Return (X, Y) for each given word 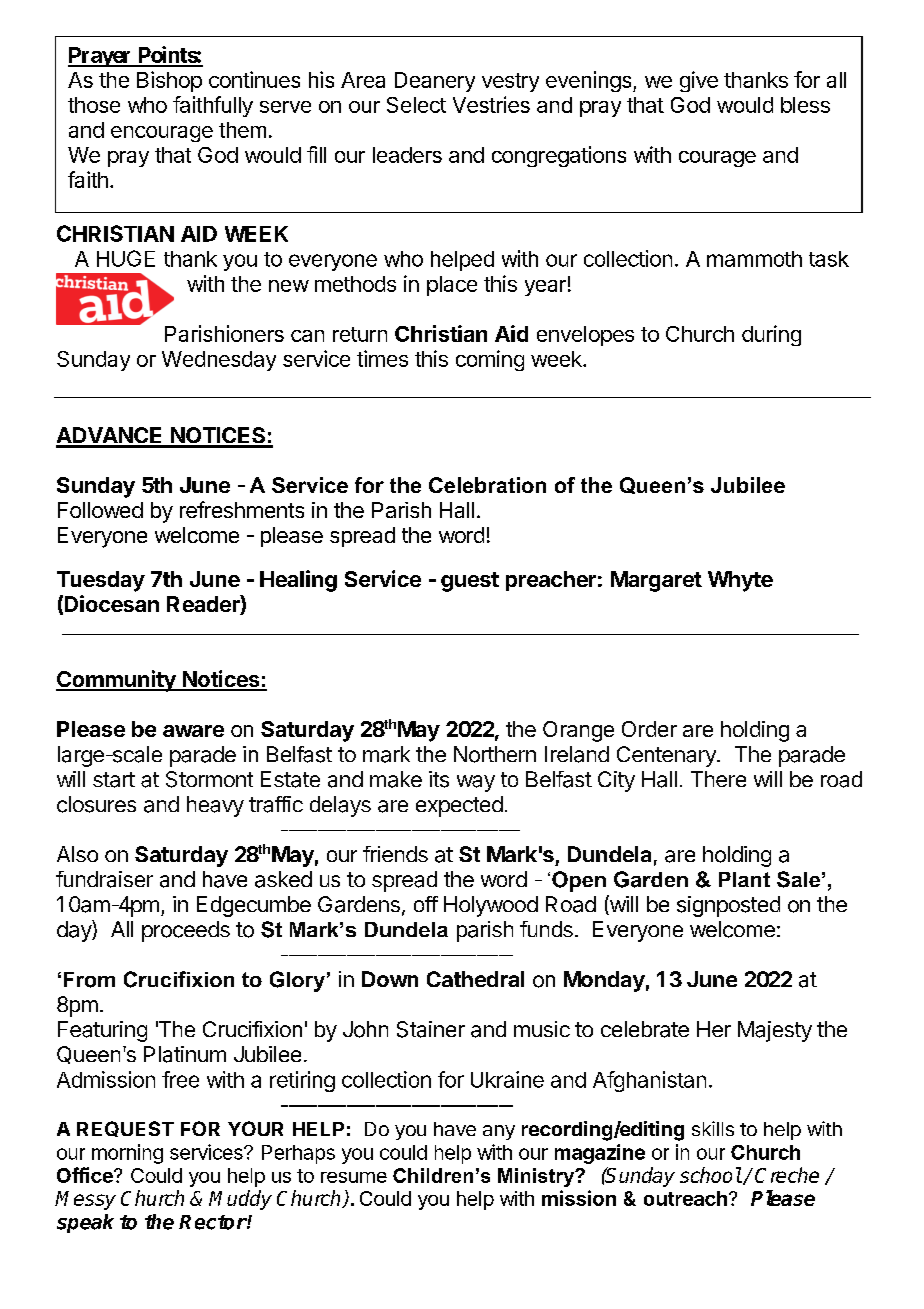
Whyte (740, 581)
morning (127, 1154)
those (94, 105)
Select (416, 105)
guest (470, 582)
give (699, 81)
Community (117, 681)
